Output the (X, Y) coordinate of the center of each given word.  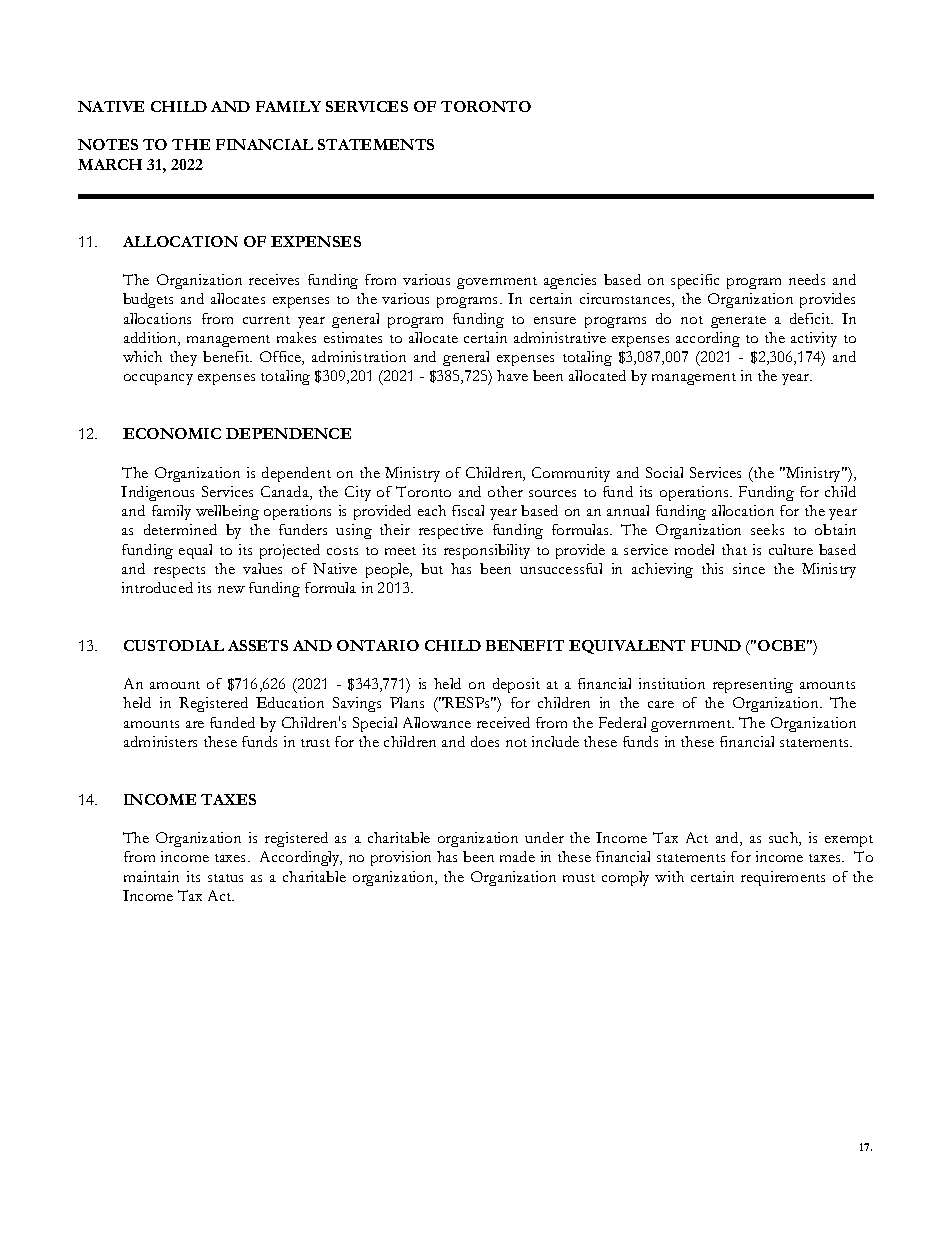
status (225, 878)
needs (807, 279)
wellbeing (227, 512)
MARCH (110, 164)
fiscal (468, 510)
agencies (570, 281)
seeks (767, 529)
